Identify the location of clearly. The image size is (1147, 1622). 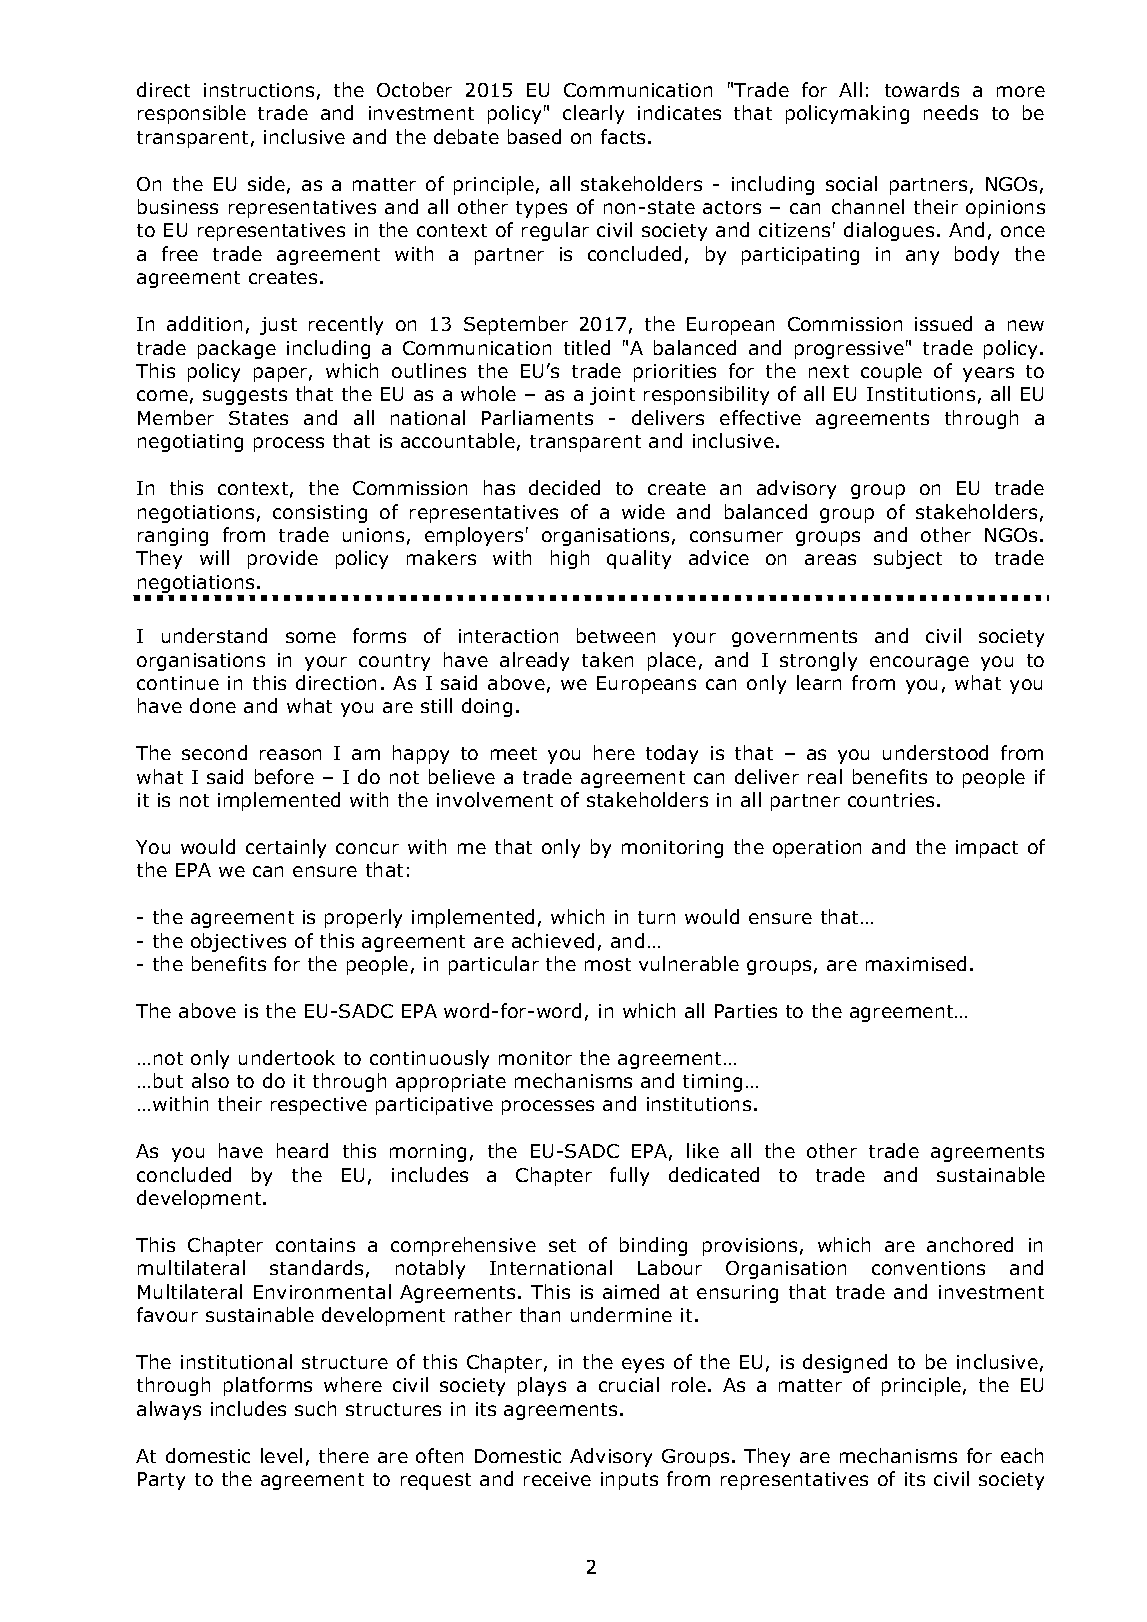
(593, 114).
